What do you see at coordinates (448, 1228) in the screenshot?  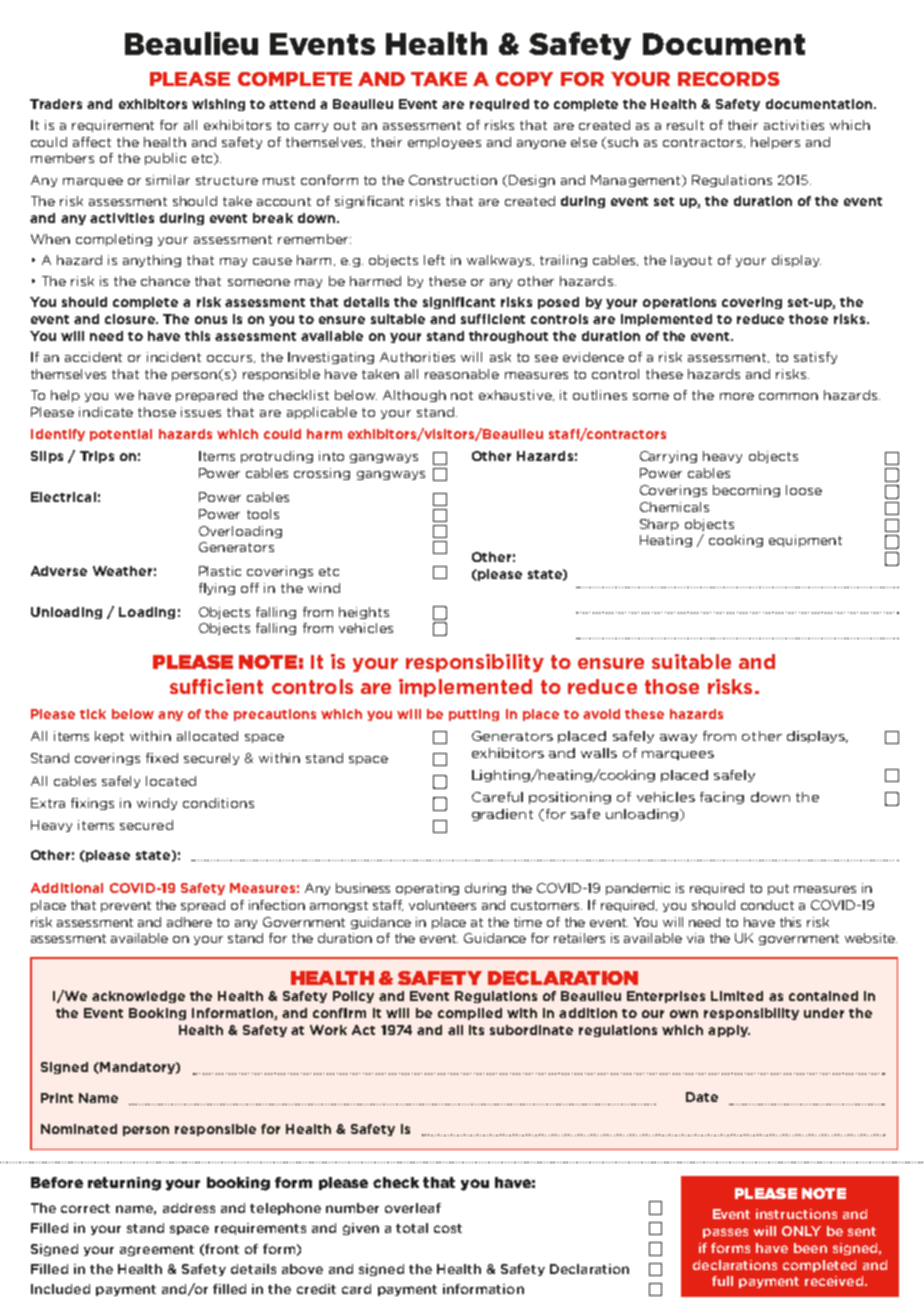 I see `cost` at bounding box center [448, 1228].
